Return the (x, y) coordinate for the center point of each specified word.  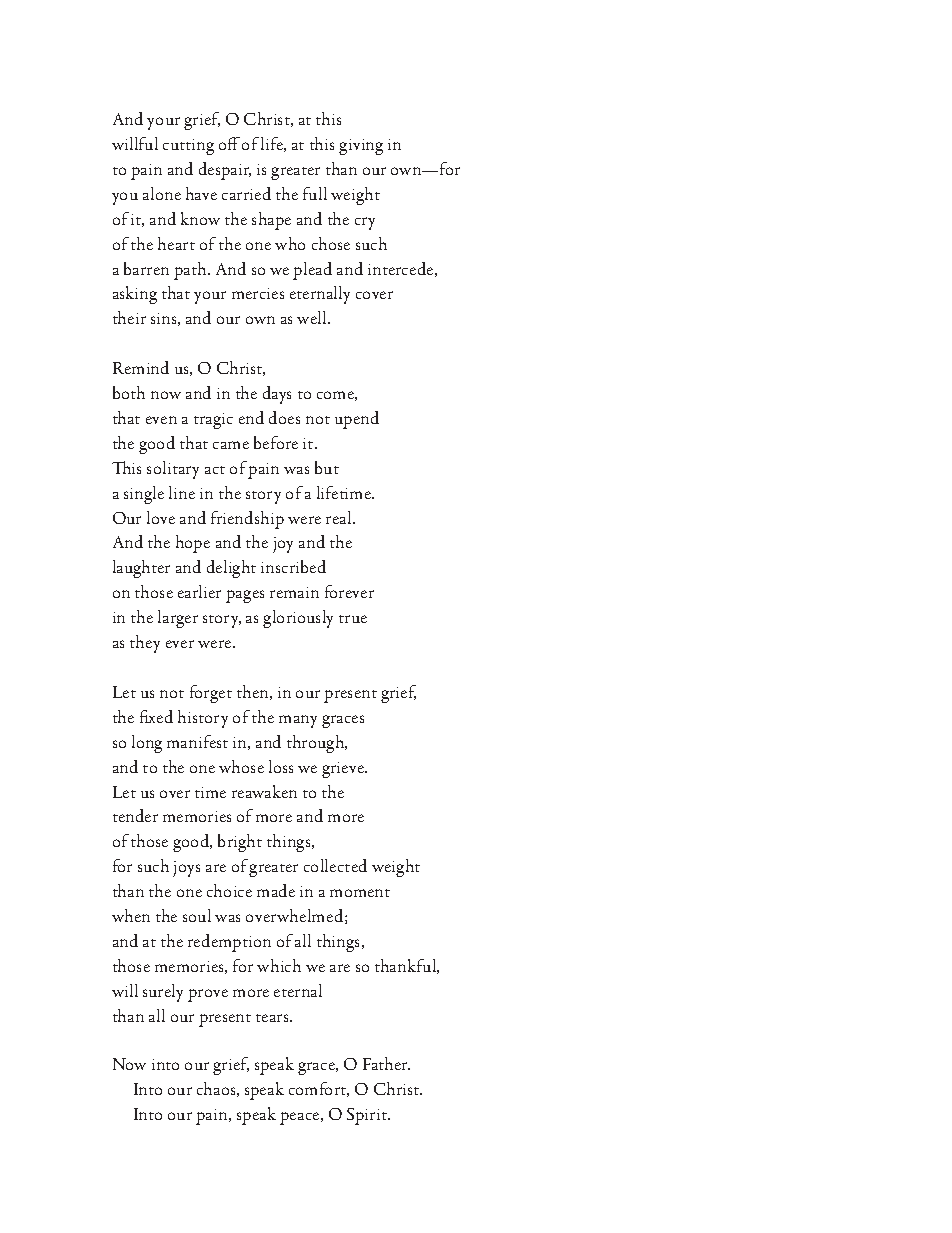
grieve (344, 770)
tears (273, 1018)
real (340, 517)
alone (162, 193)
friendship (247, 520)
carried (246, 193)
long (147, 744)
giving (361, 147)
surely (163, 993)
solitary (173, 470)
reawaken (264, 791)
